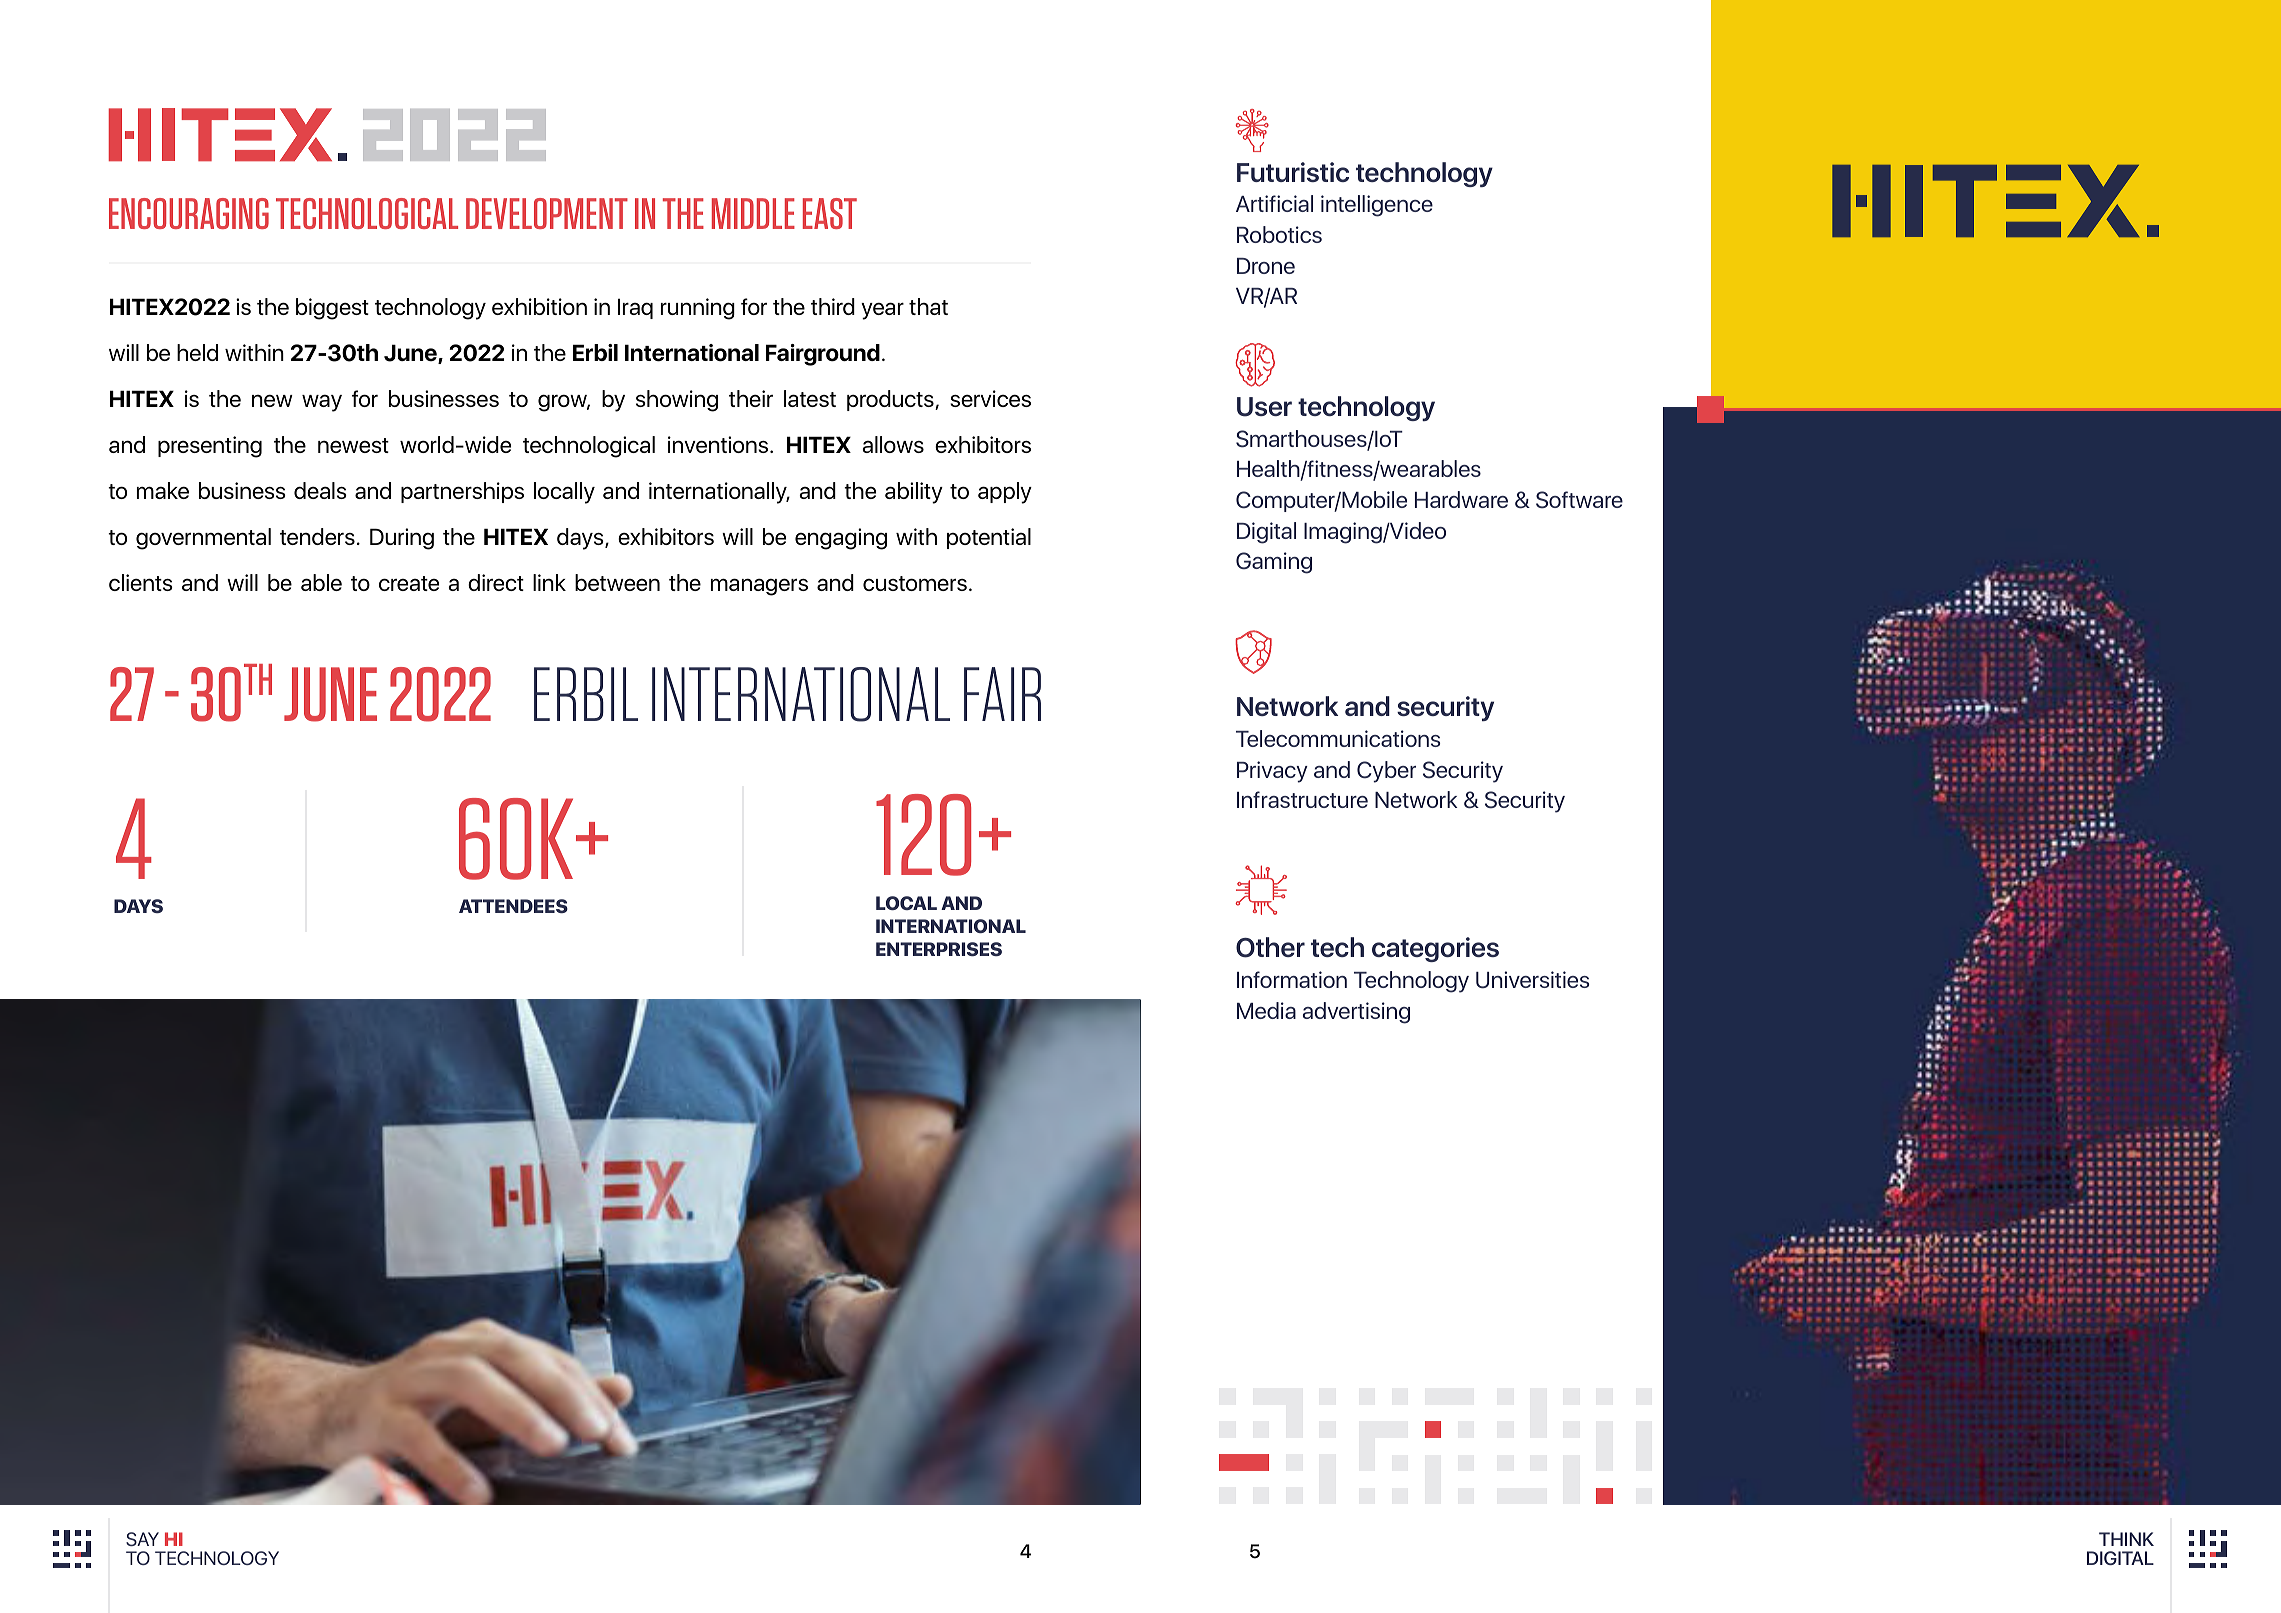  I want to click on create, so click(409, 583).
